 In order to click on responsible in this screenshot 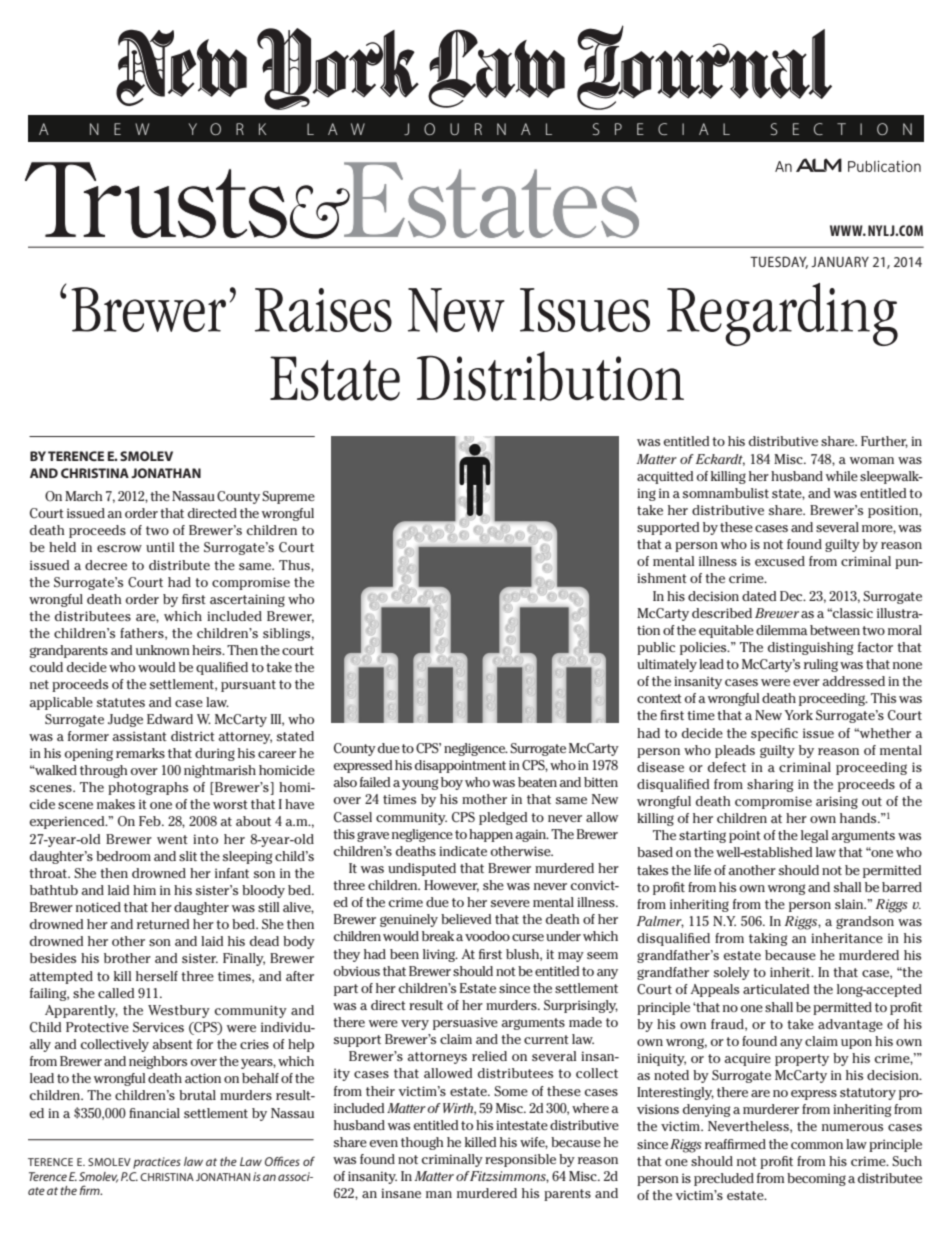, I will do `click(520, 1160)`.
